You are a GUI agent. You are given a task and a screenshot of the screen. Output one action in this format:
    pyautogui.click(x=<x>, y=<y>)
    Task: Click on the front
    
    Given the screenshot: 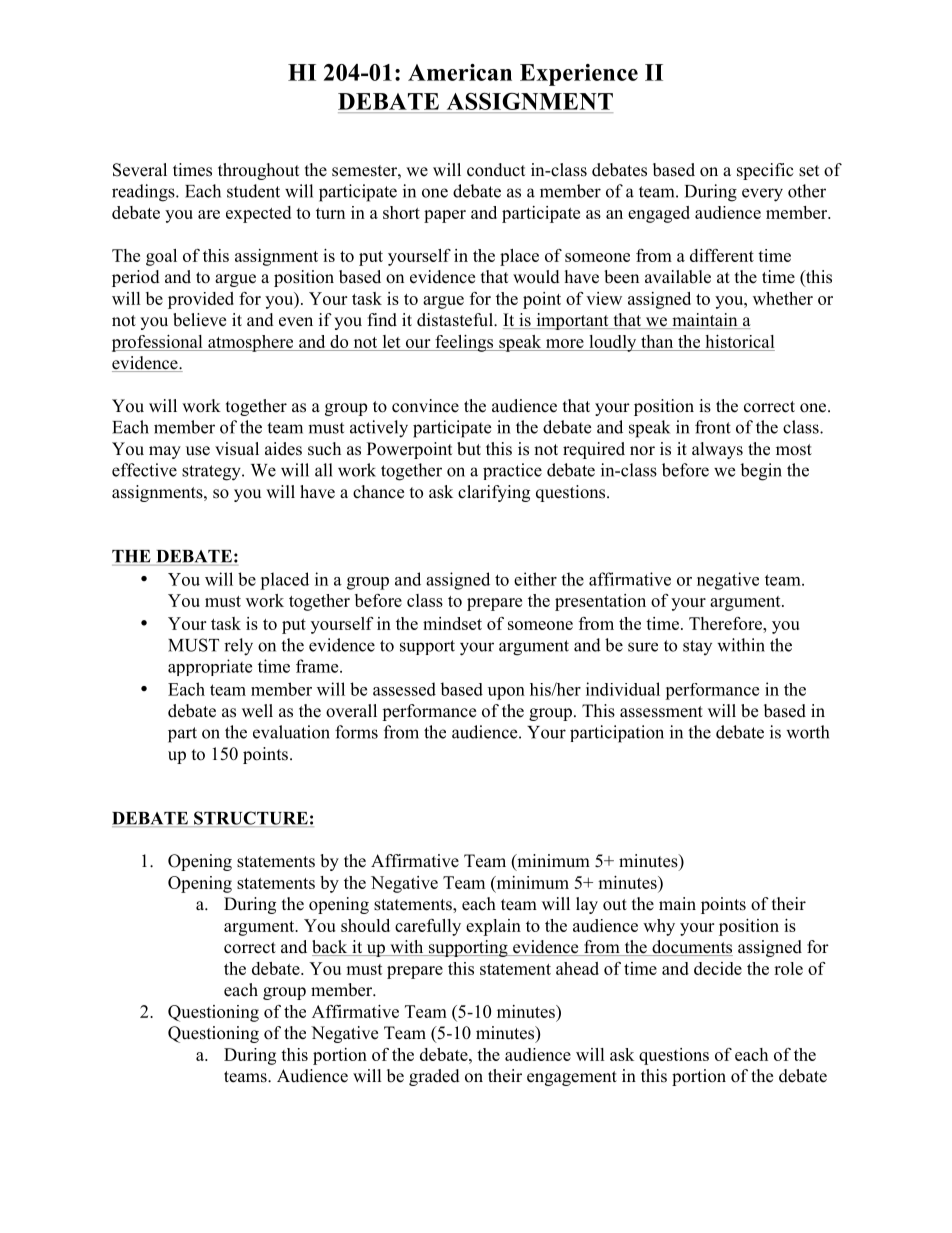 What is the action you would take?
    pyautogui.click(x=713, y=427)
